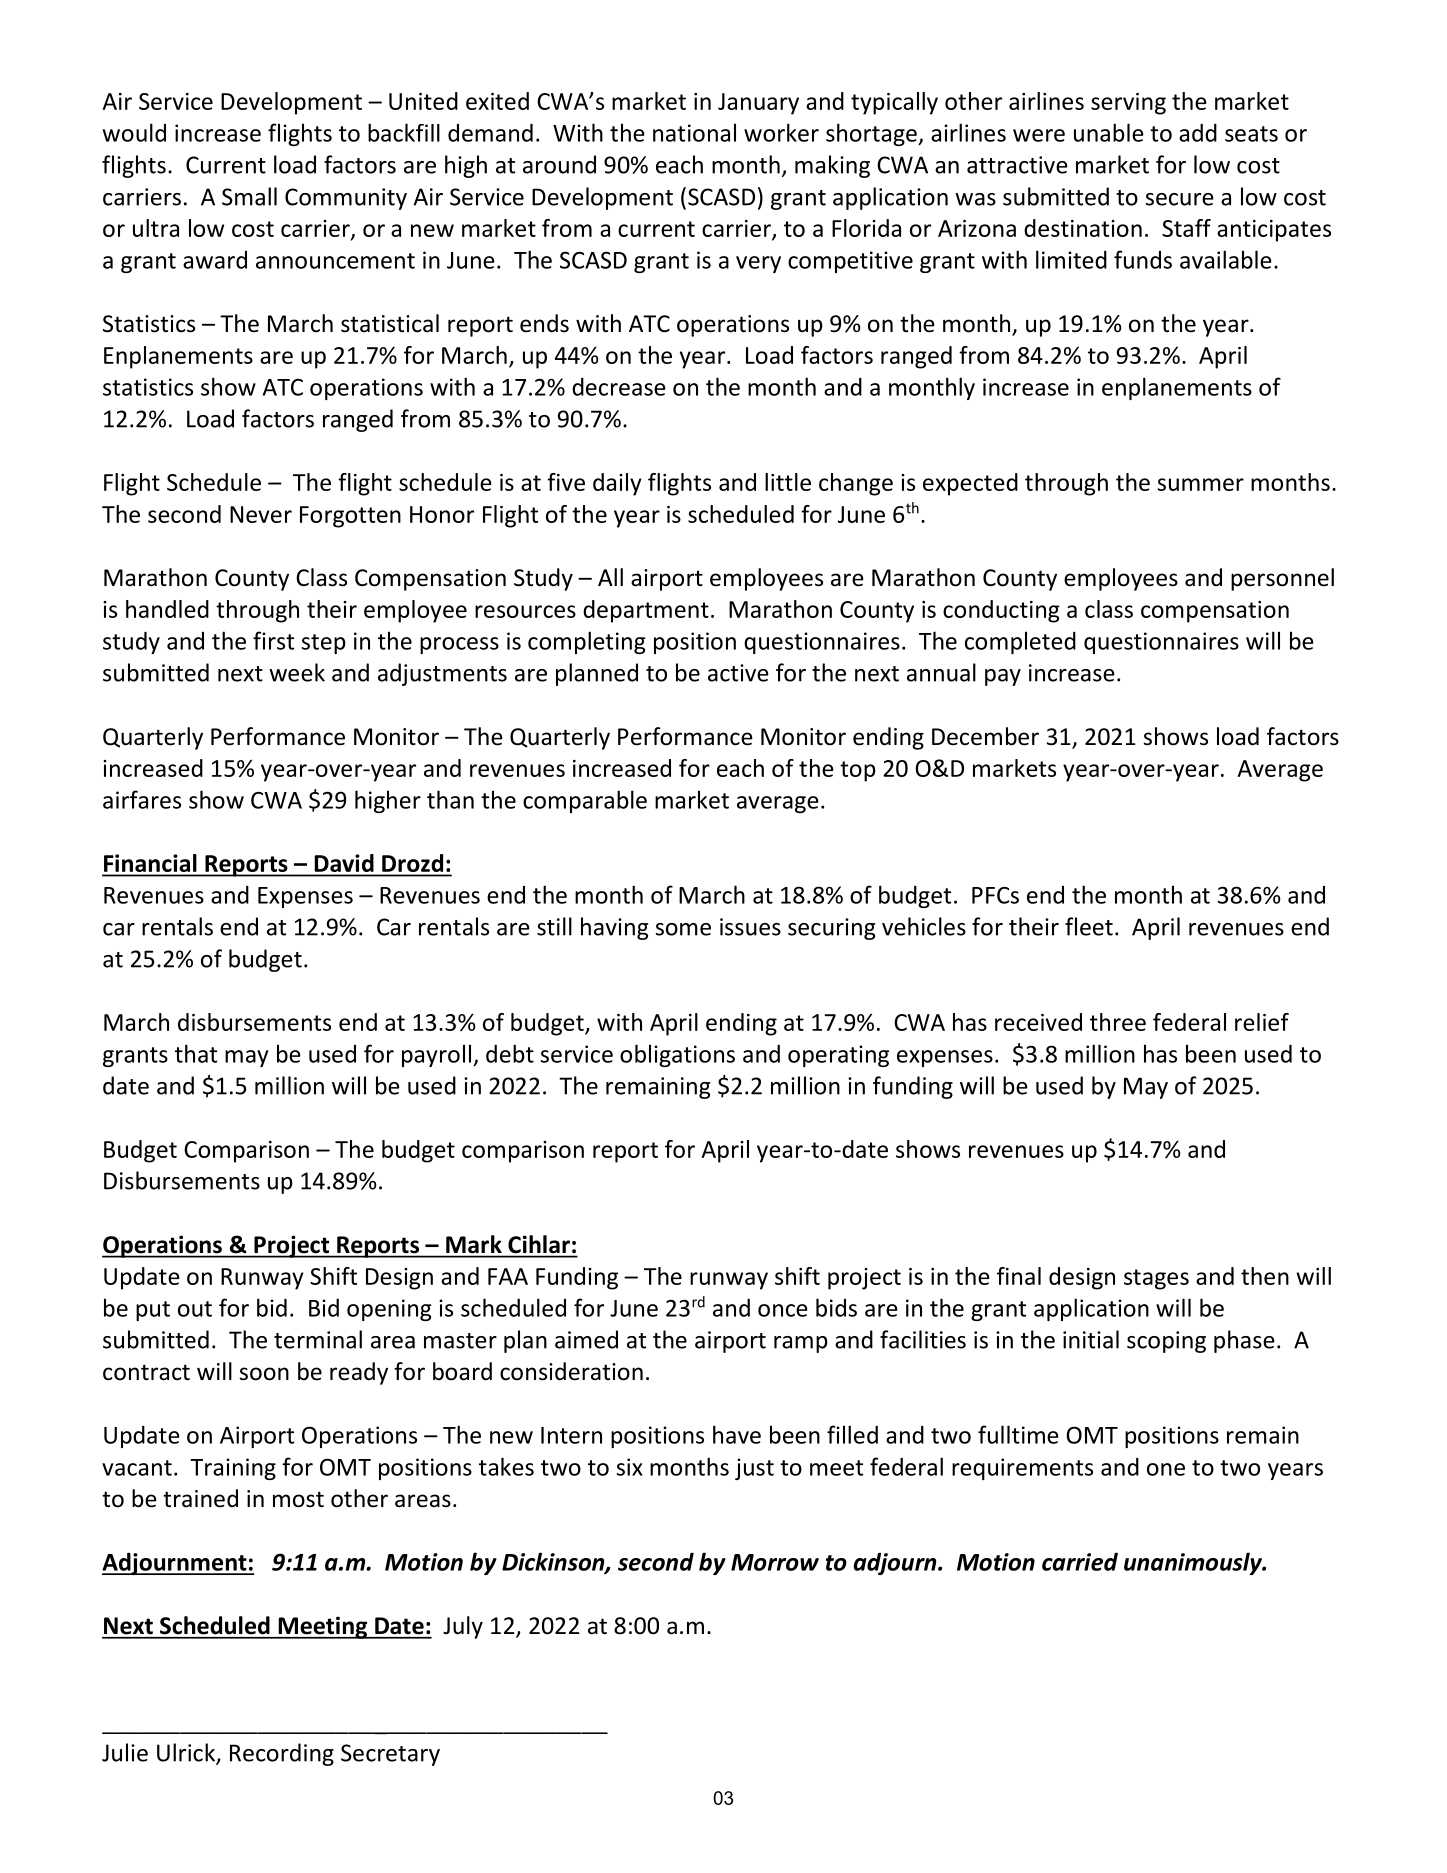  Describe the element at coordinates (282, 1754) in the screenshot. I see `Recording` at that location.
